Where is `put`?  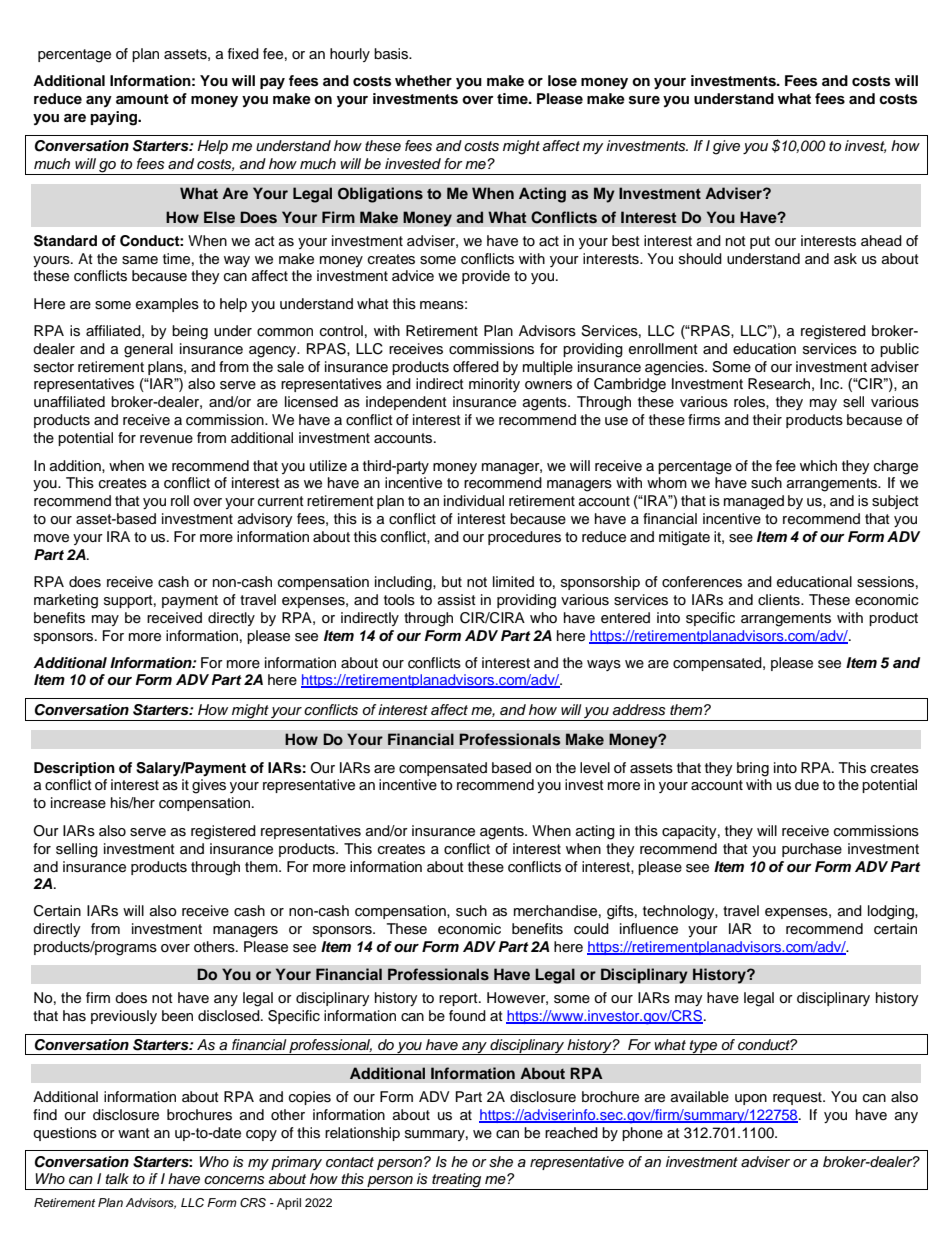
put is located at coordinates (760, 242).
